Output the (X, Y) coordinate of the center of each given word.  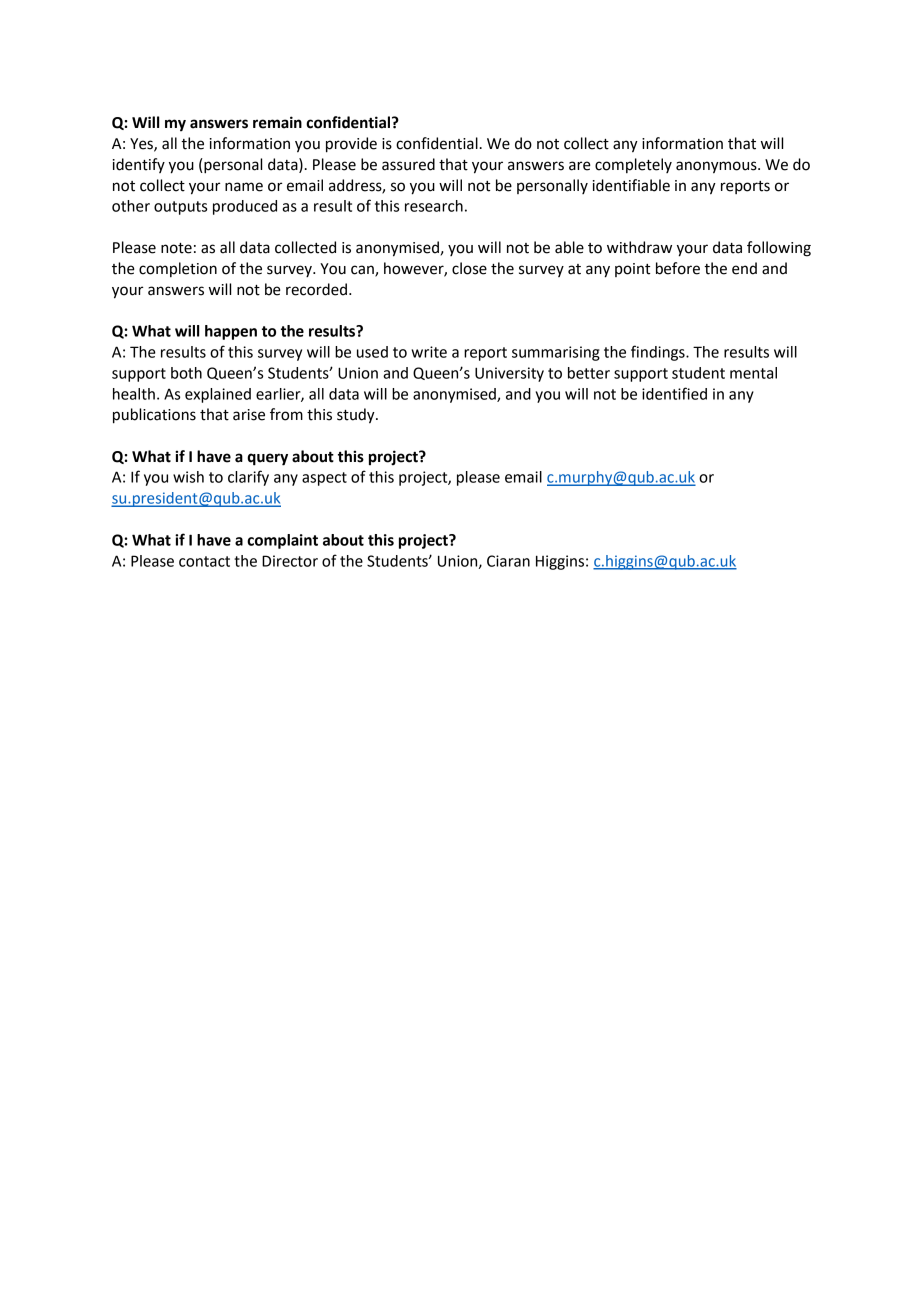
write (429, 352)
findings (659, 353)
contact (204, 561)
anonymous (717, 167)
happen (231, 332)
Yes (142, 145)
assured (408, 164)
